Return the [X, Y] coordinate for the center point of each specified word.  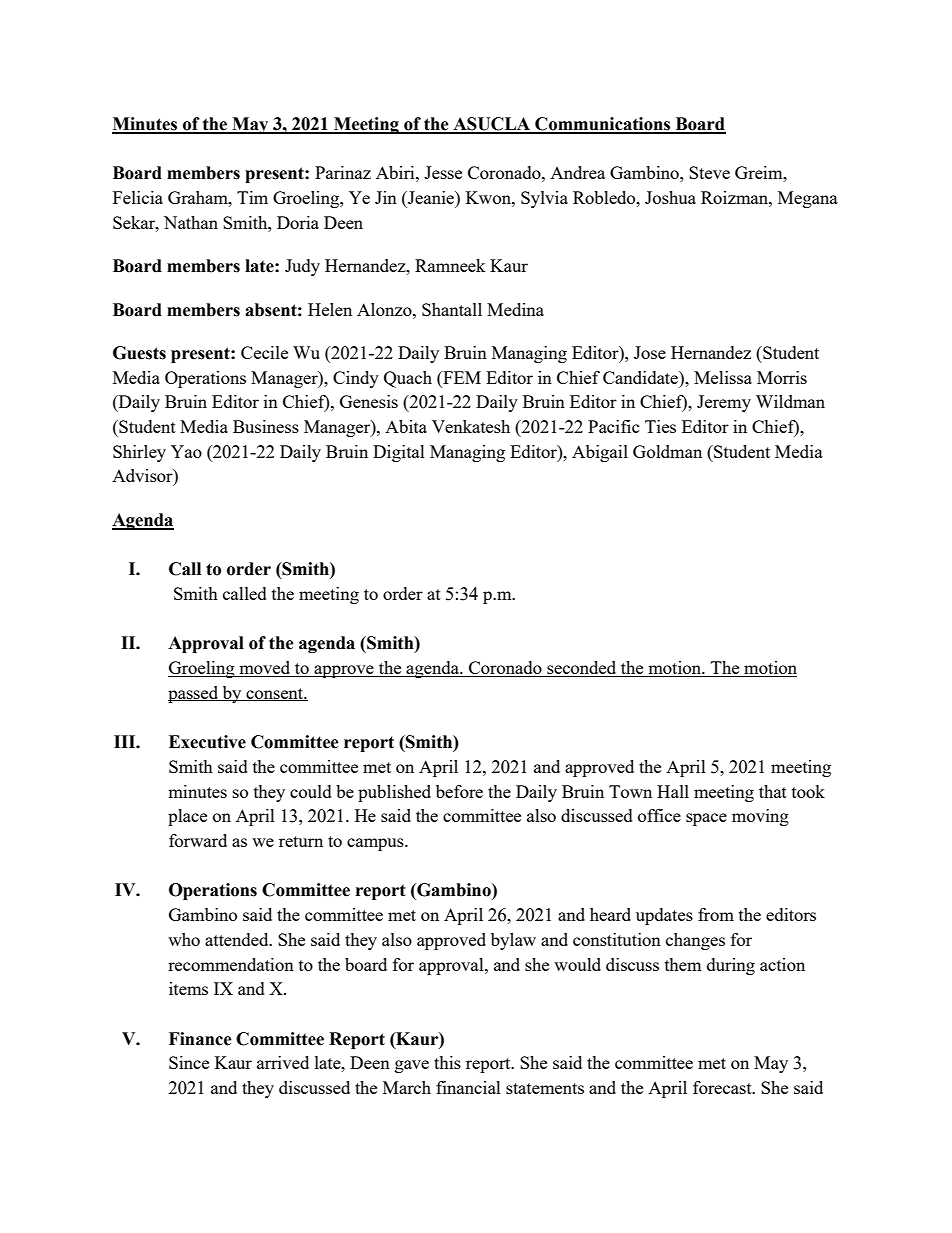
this [447, 1062]
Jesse [443, 172]
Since [189, 1062]
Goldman [667, 451]
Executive [207, 742]
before [459, 791]
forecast [723, 1087]
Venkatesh [471, 426]
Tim [252, 197]
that [773, 791]
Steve [709, 172]
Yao [186, 451]
